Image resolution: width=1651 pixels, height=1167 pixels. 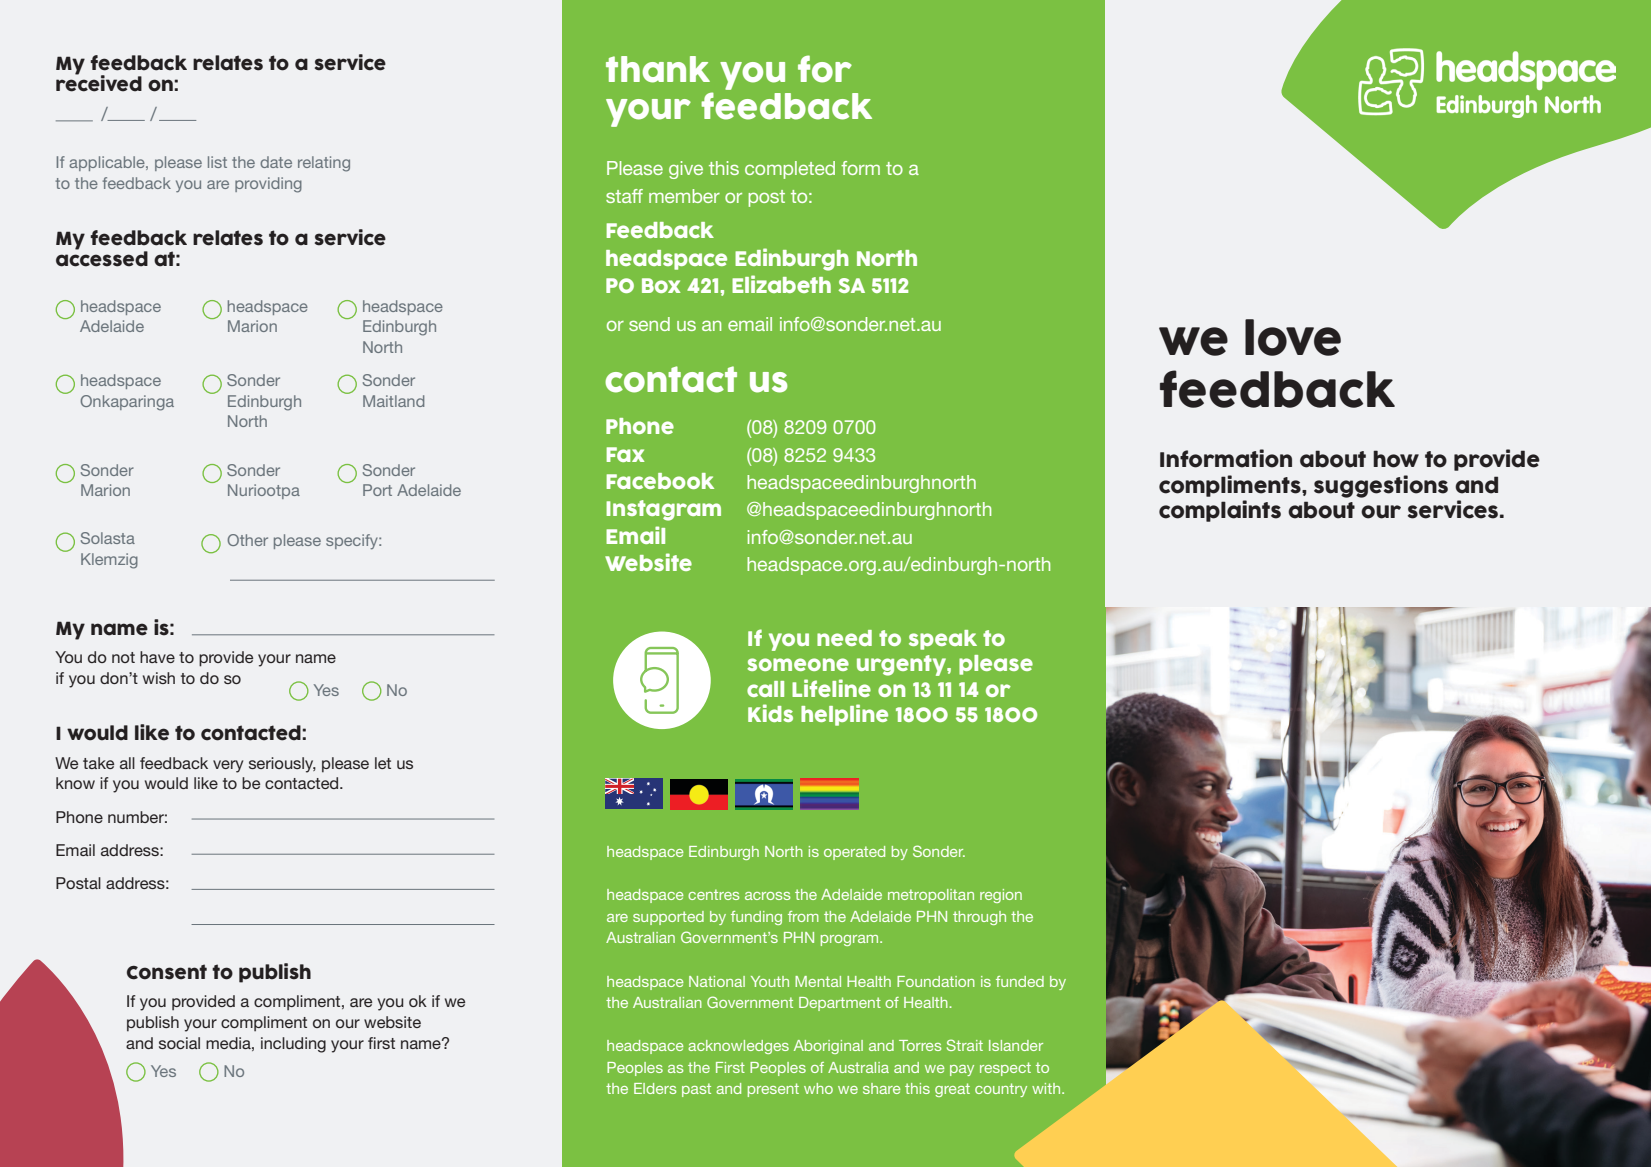 What do you see at coordinates (790, 170) in the document?
I see `completed` at bounding box center [790, 170].
